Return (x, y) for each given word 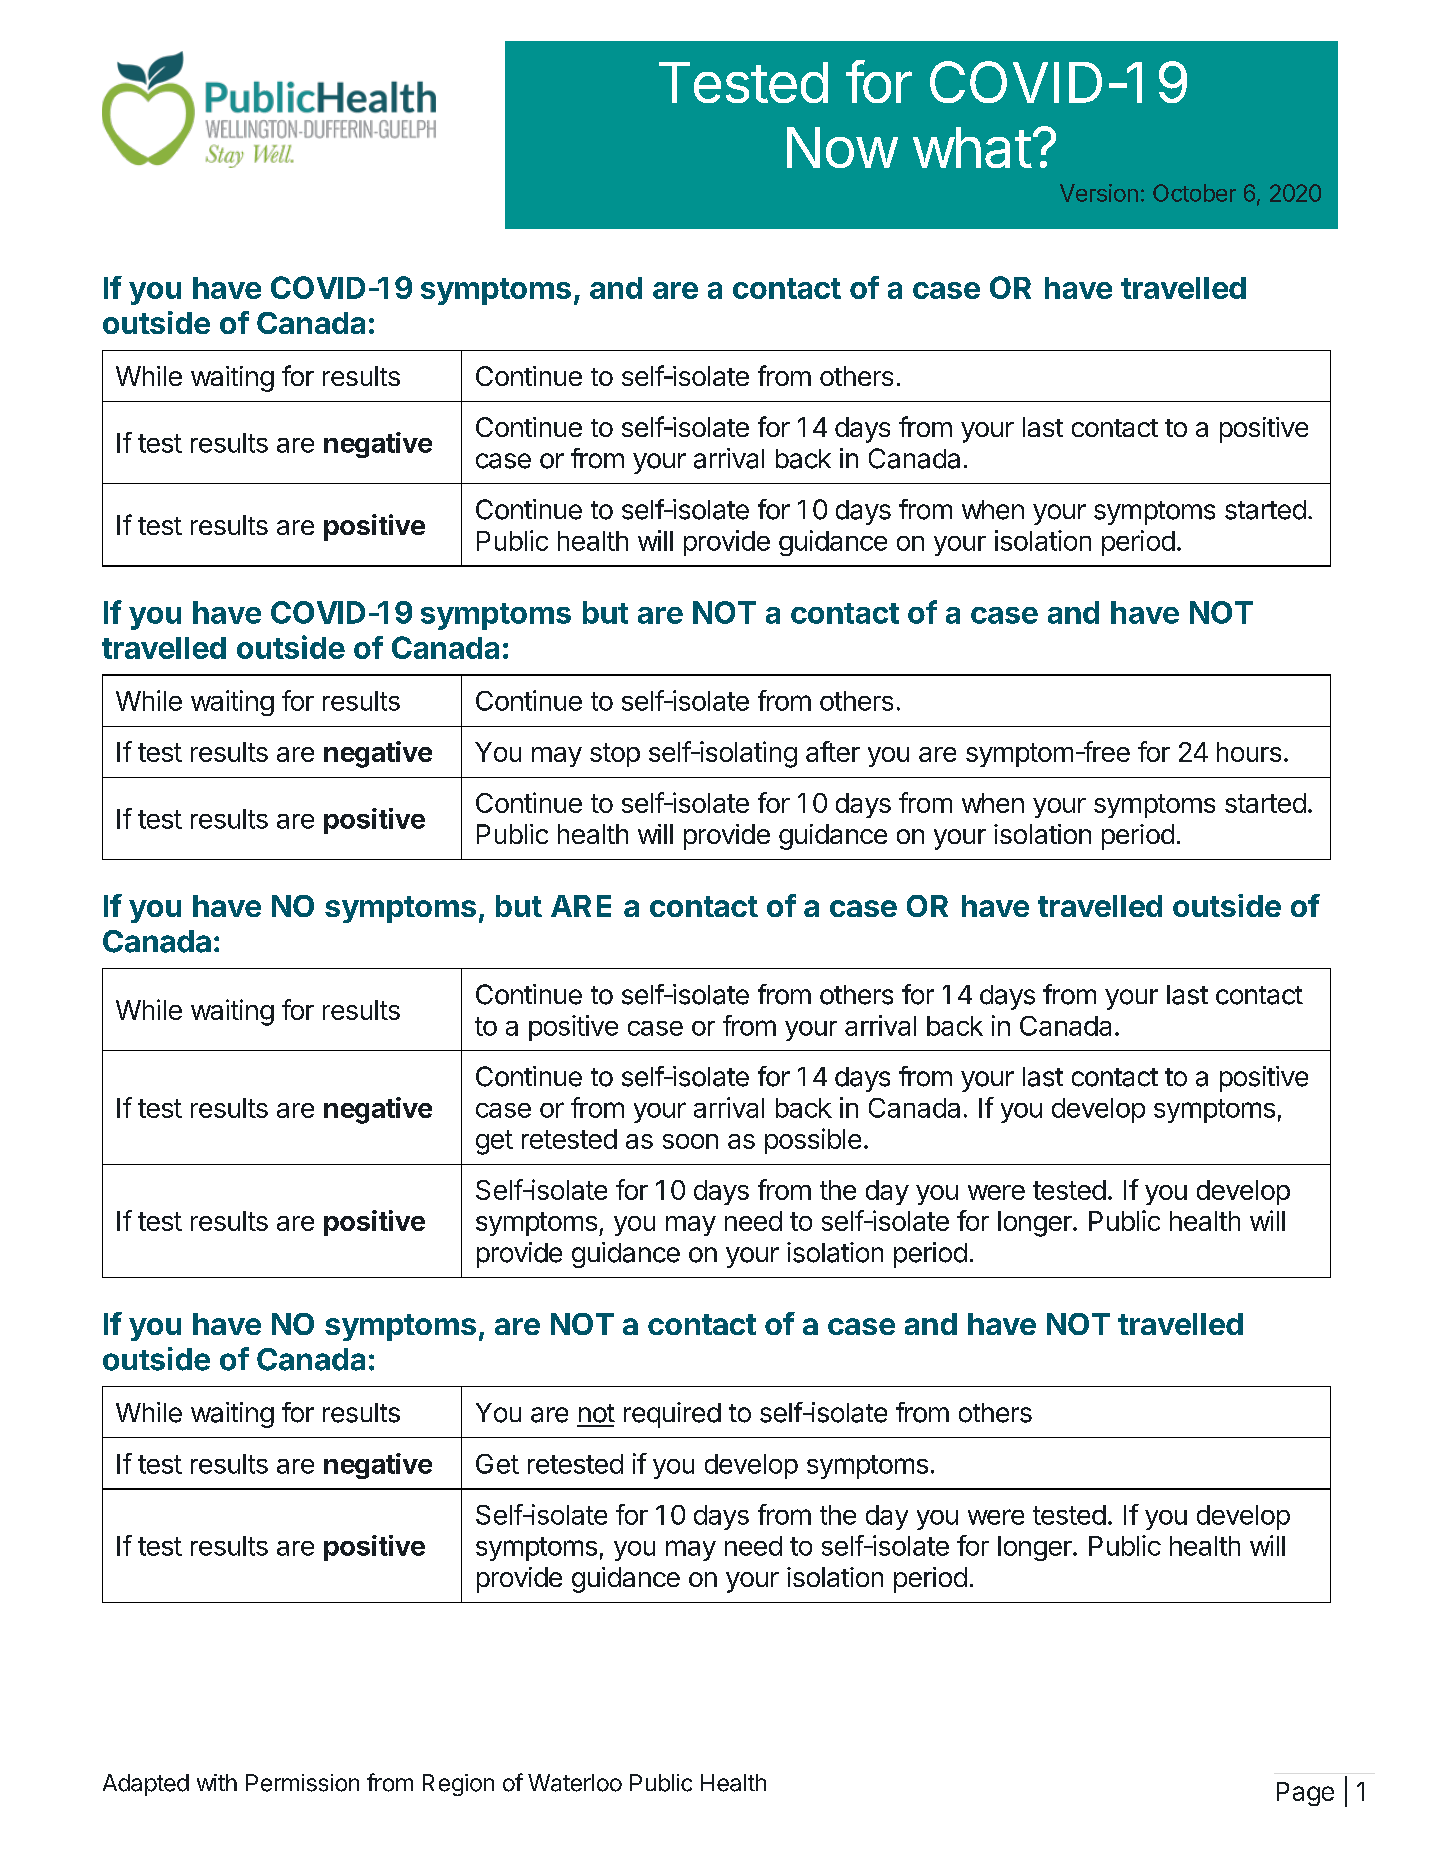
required (672, 1415)
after (833, 751)
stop (615, 755)
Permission (302, 1783)
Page (1305, 1794)
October (1194, 193)
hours (1249, 752)
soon (690, 1141)
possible (813, 1141)
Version (1099, 193)
